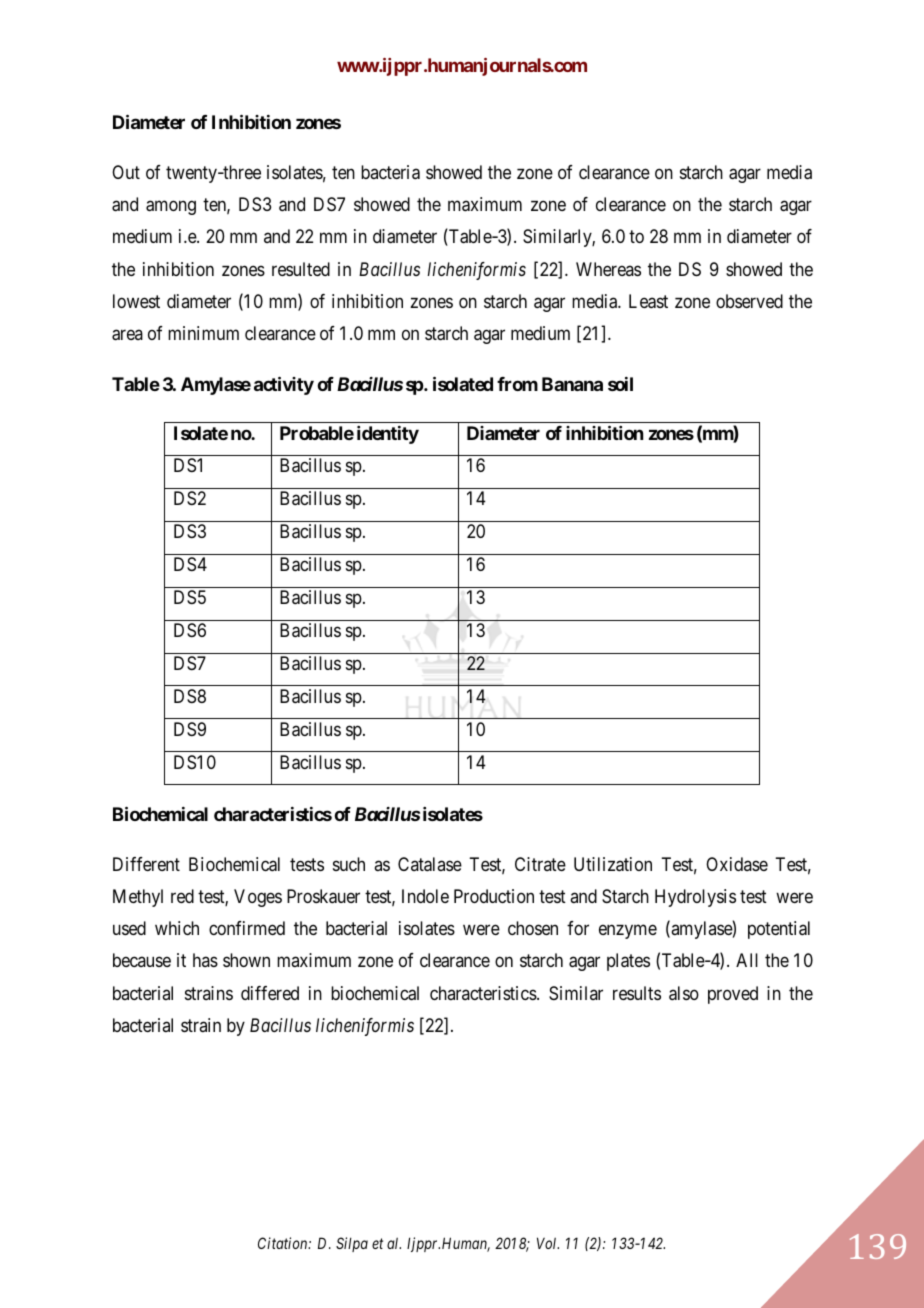 The height and width of the document is (1308, 924). Describe the element at coordinates (733, 995) in the document. I see `proved` at that location.
